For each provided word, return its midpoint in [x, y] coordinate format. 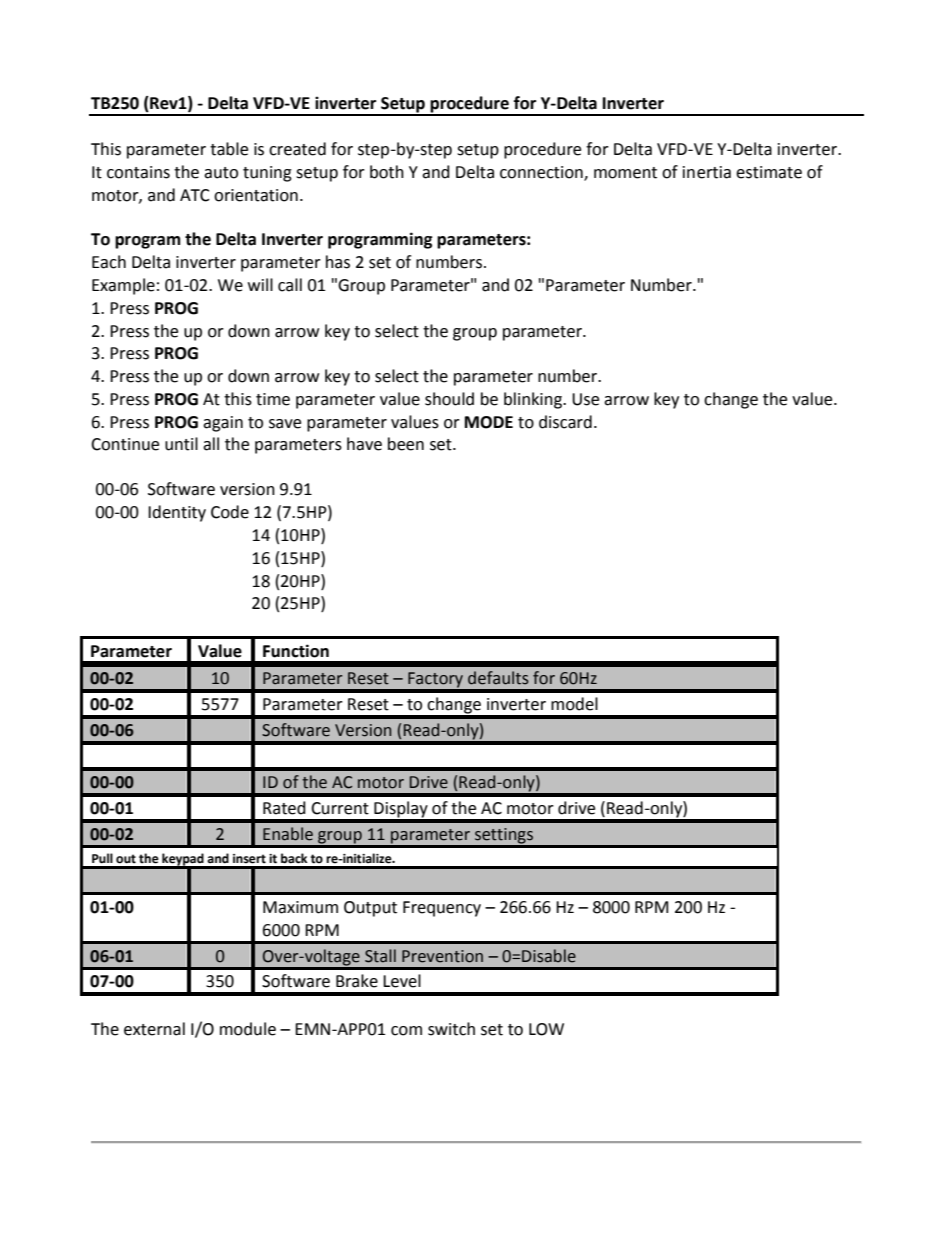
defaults [498, 678]
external [154, 1029]
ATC [195, 195]
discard [565, 422]
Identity [177, 513]
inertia [707, 172]
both [387, 172]
